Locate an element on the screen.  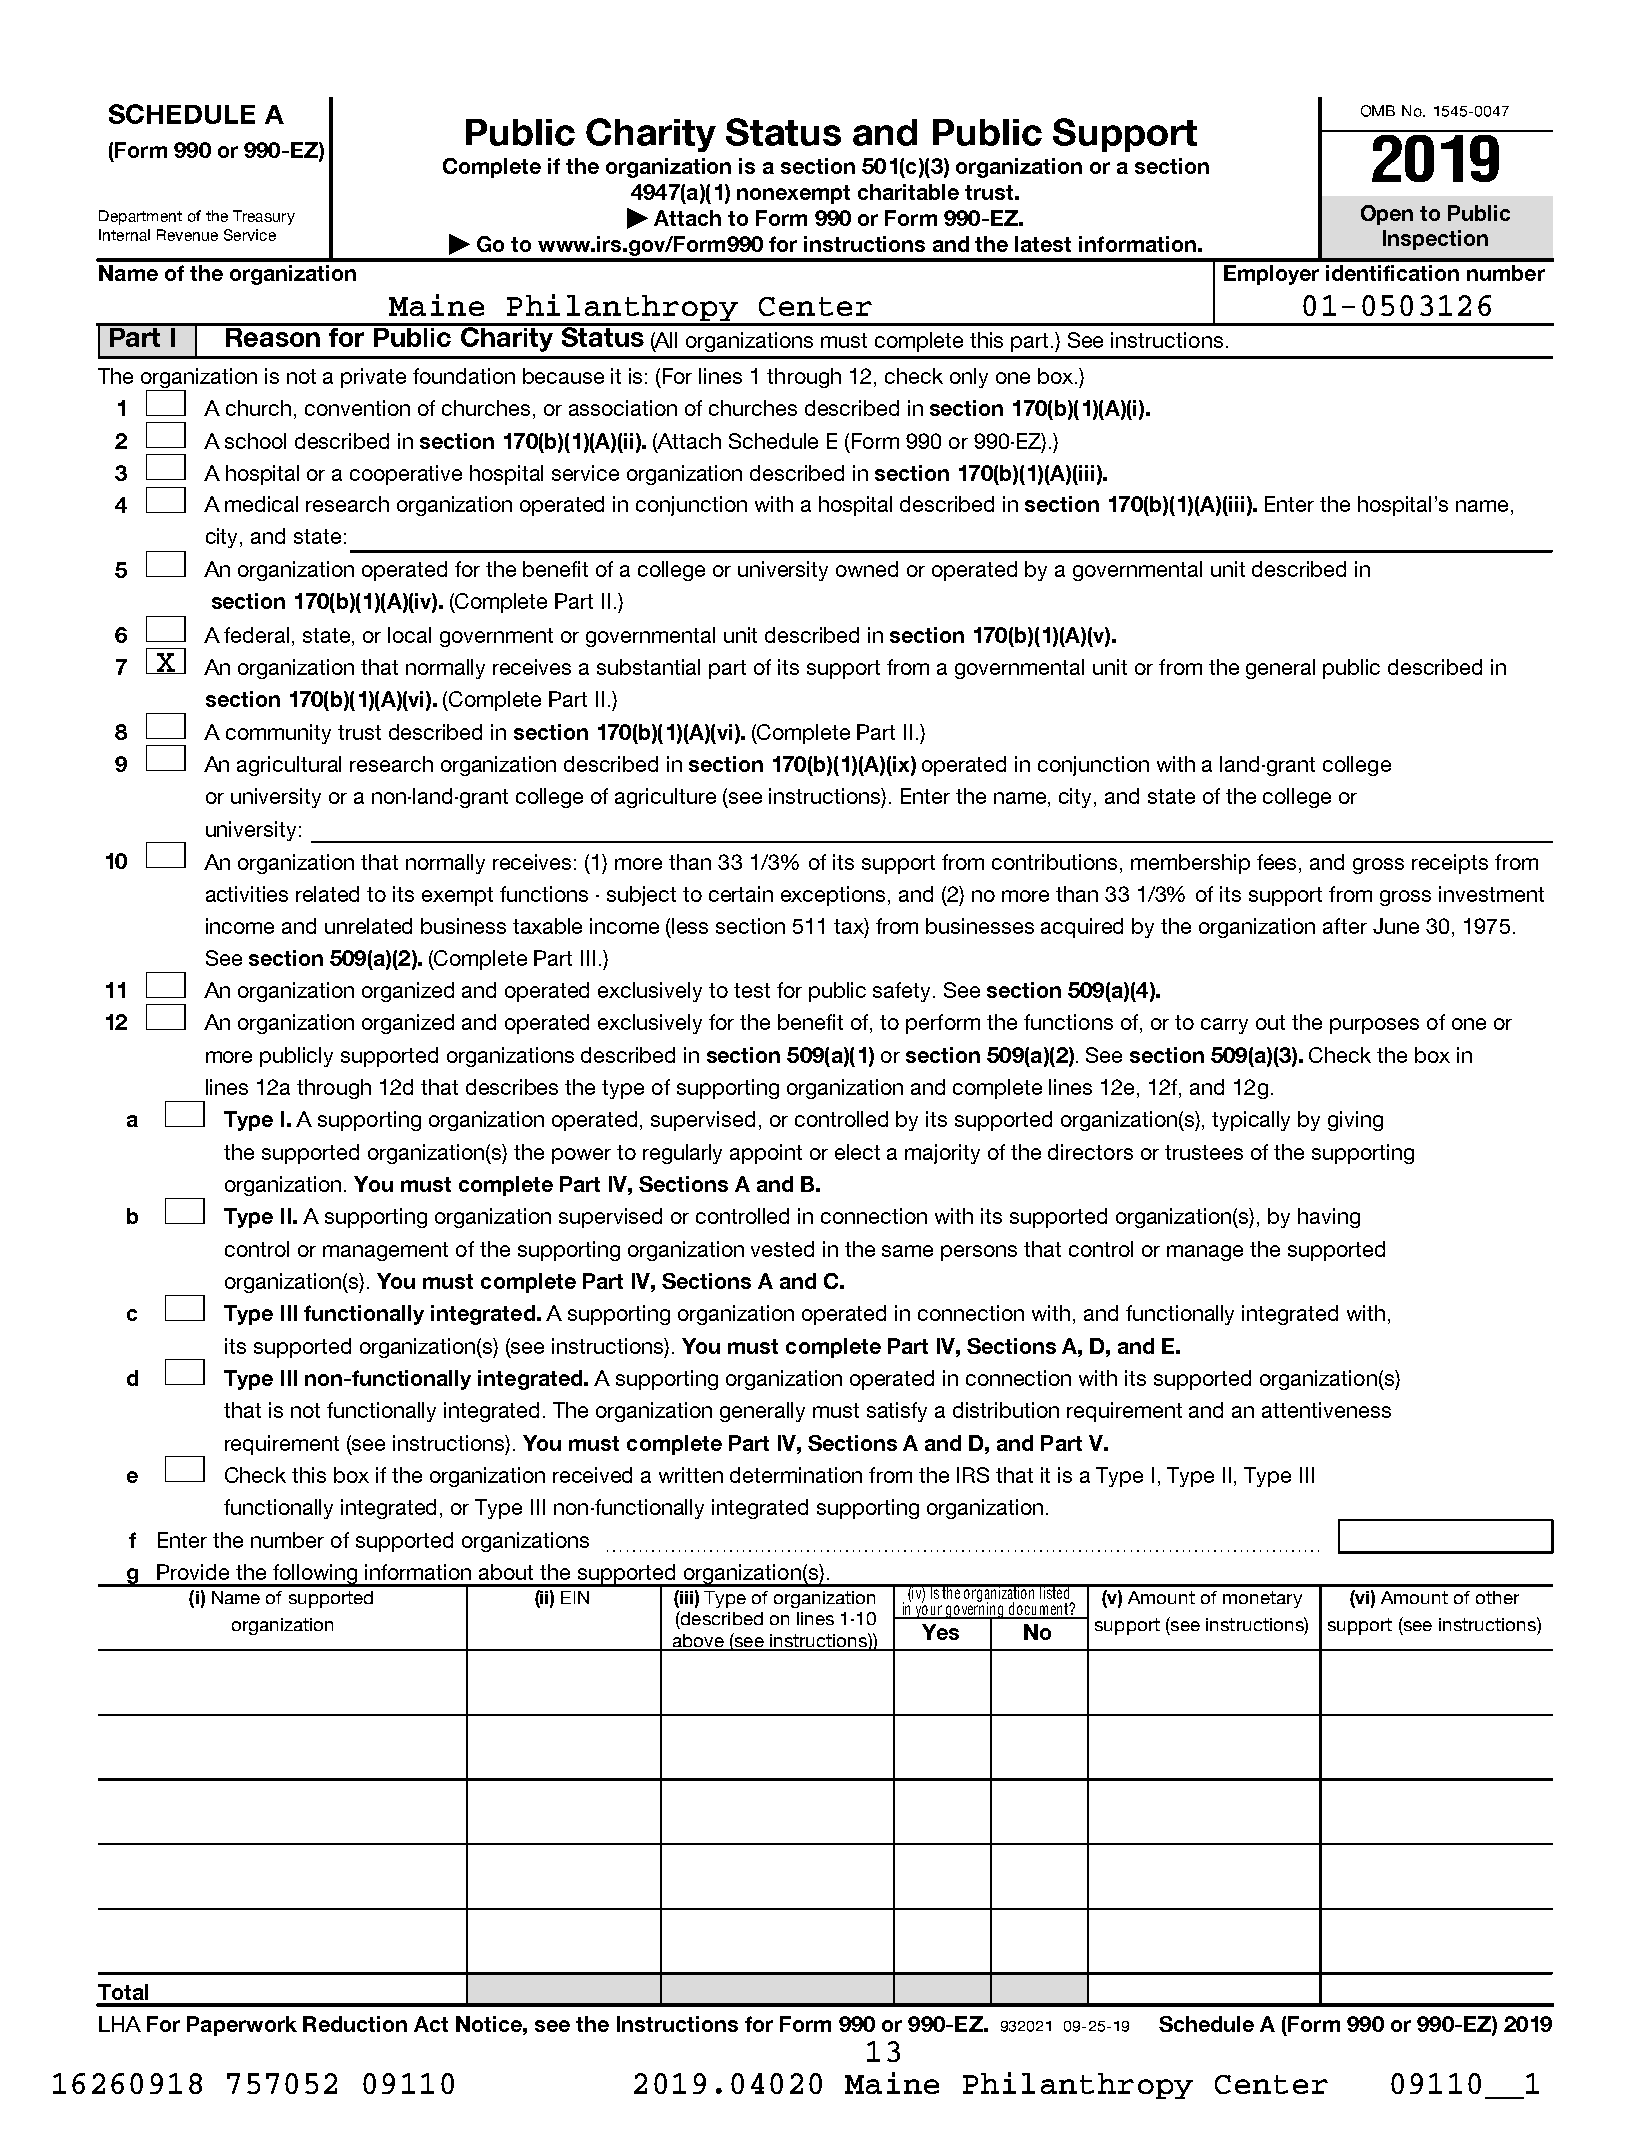
satisfy is located at coordinates (897, 1412).
